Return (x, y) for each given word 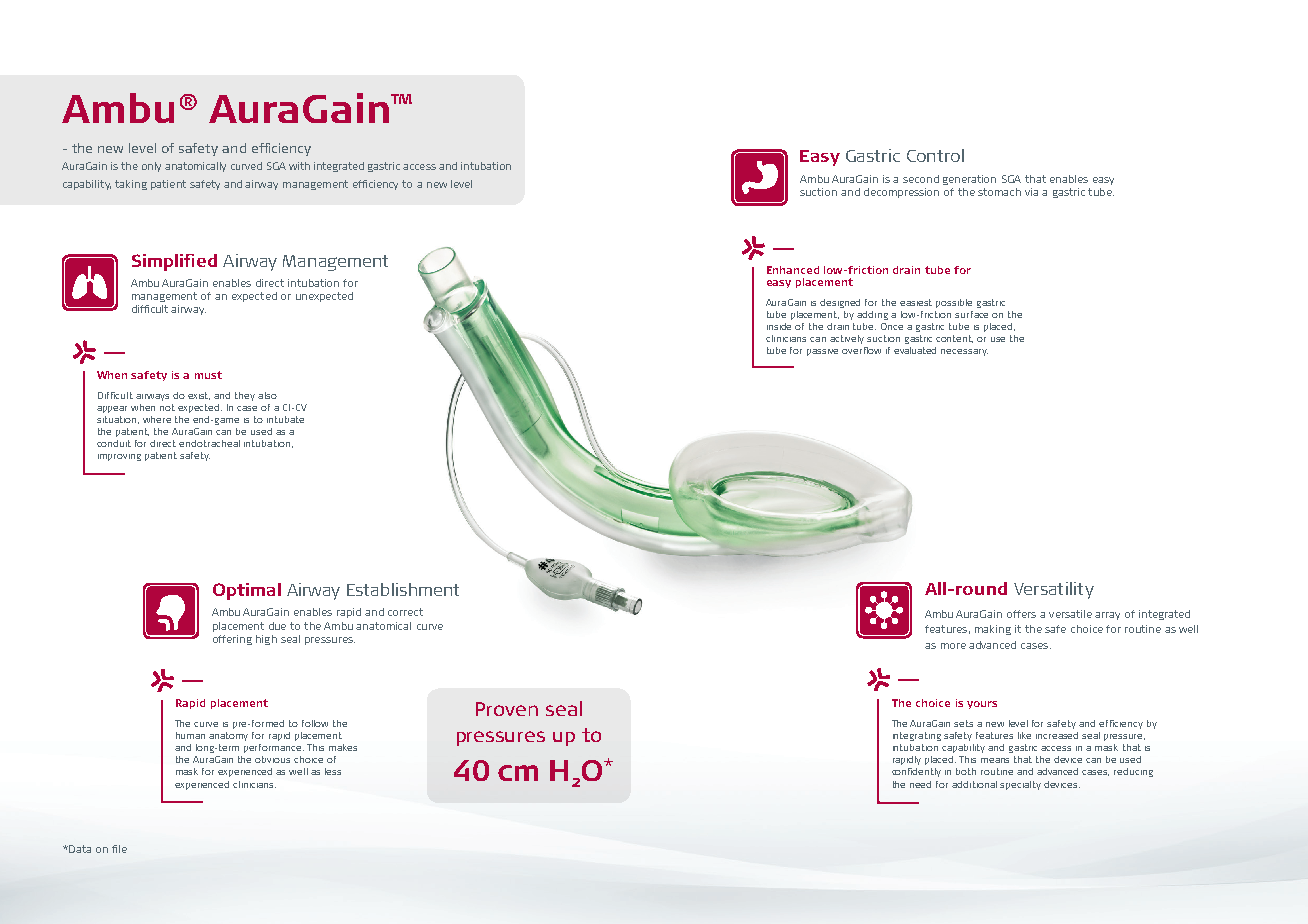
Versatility (1054, 590)
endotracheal (209, 443)
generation (969, 180)
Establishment (403, 589)
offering (232, 640)
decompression (901, 193)
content (954, 339)
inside (779, 326)
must (208, 375)
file (119, 849)
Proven (507, 709)
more (953, 646)
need (920, 784)
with (299, 166)
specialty (1020, 785)
